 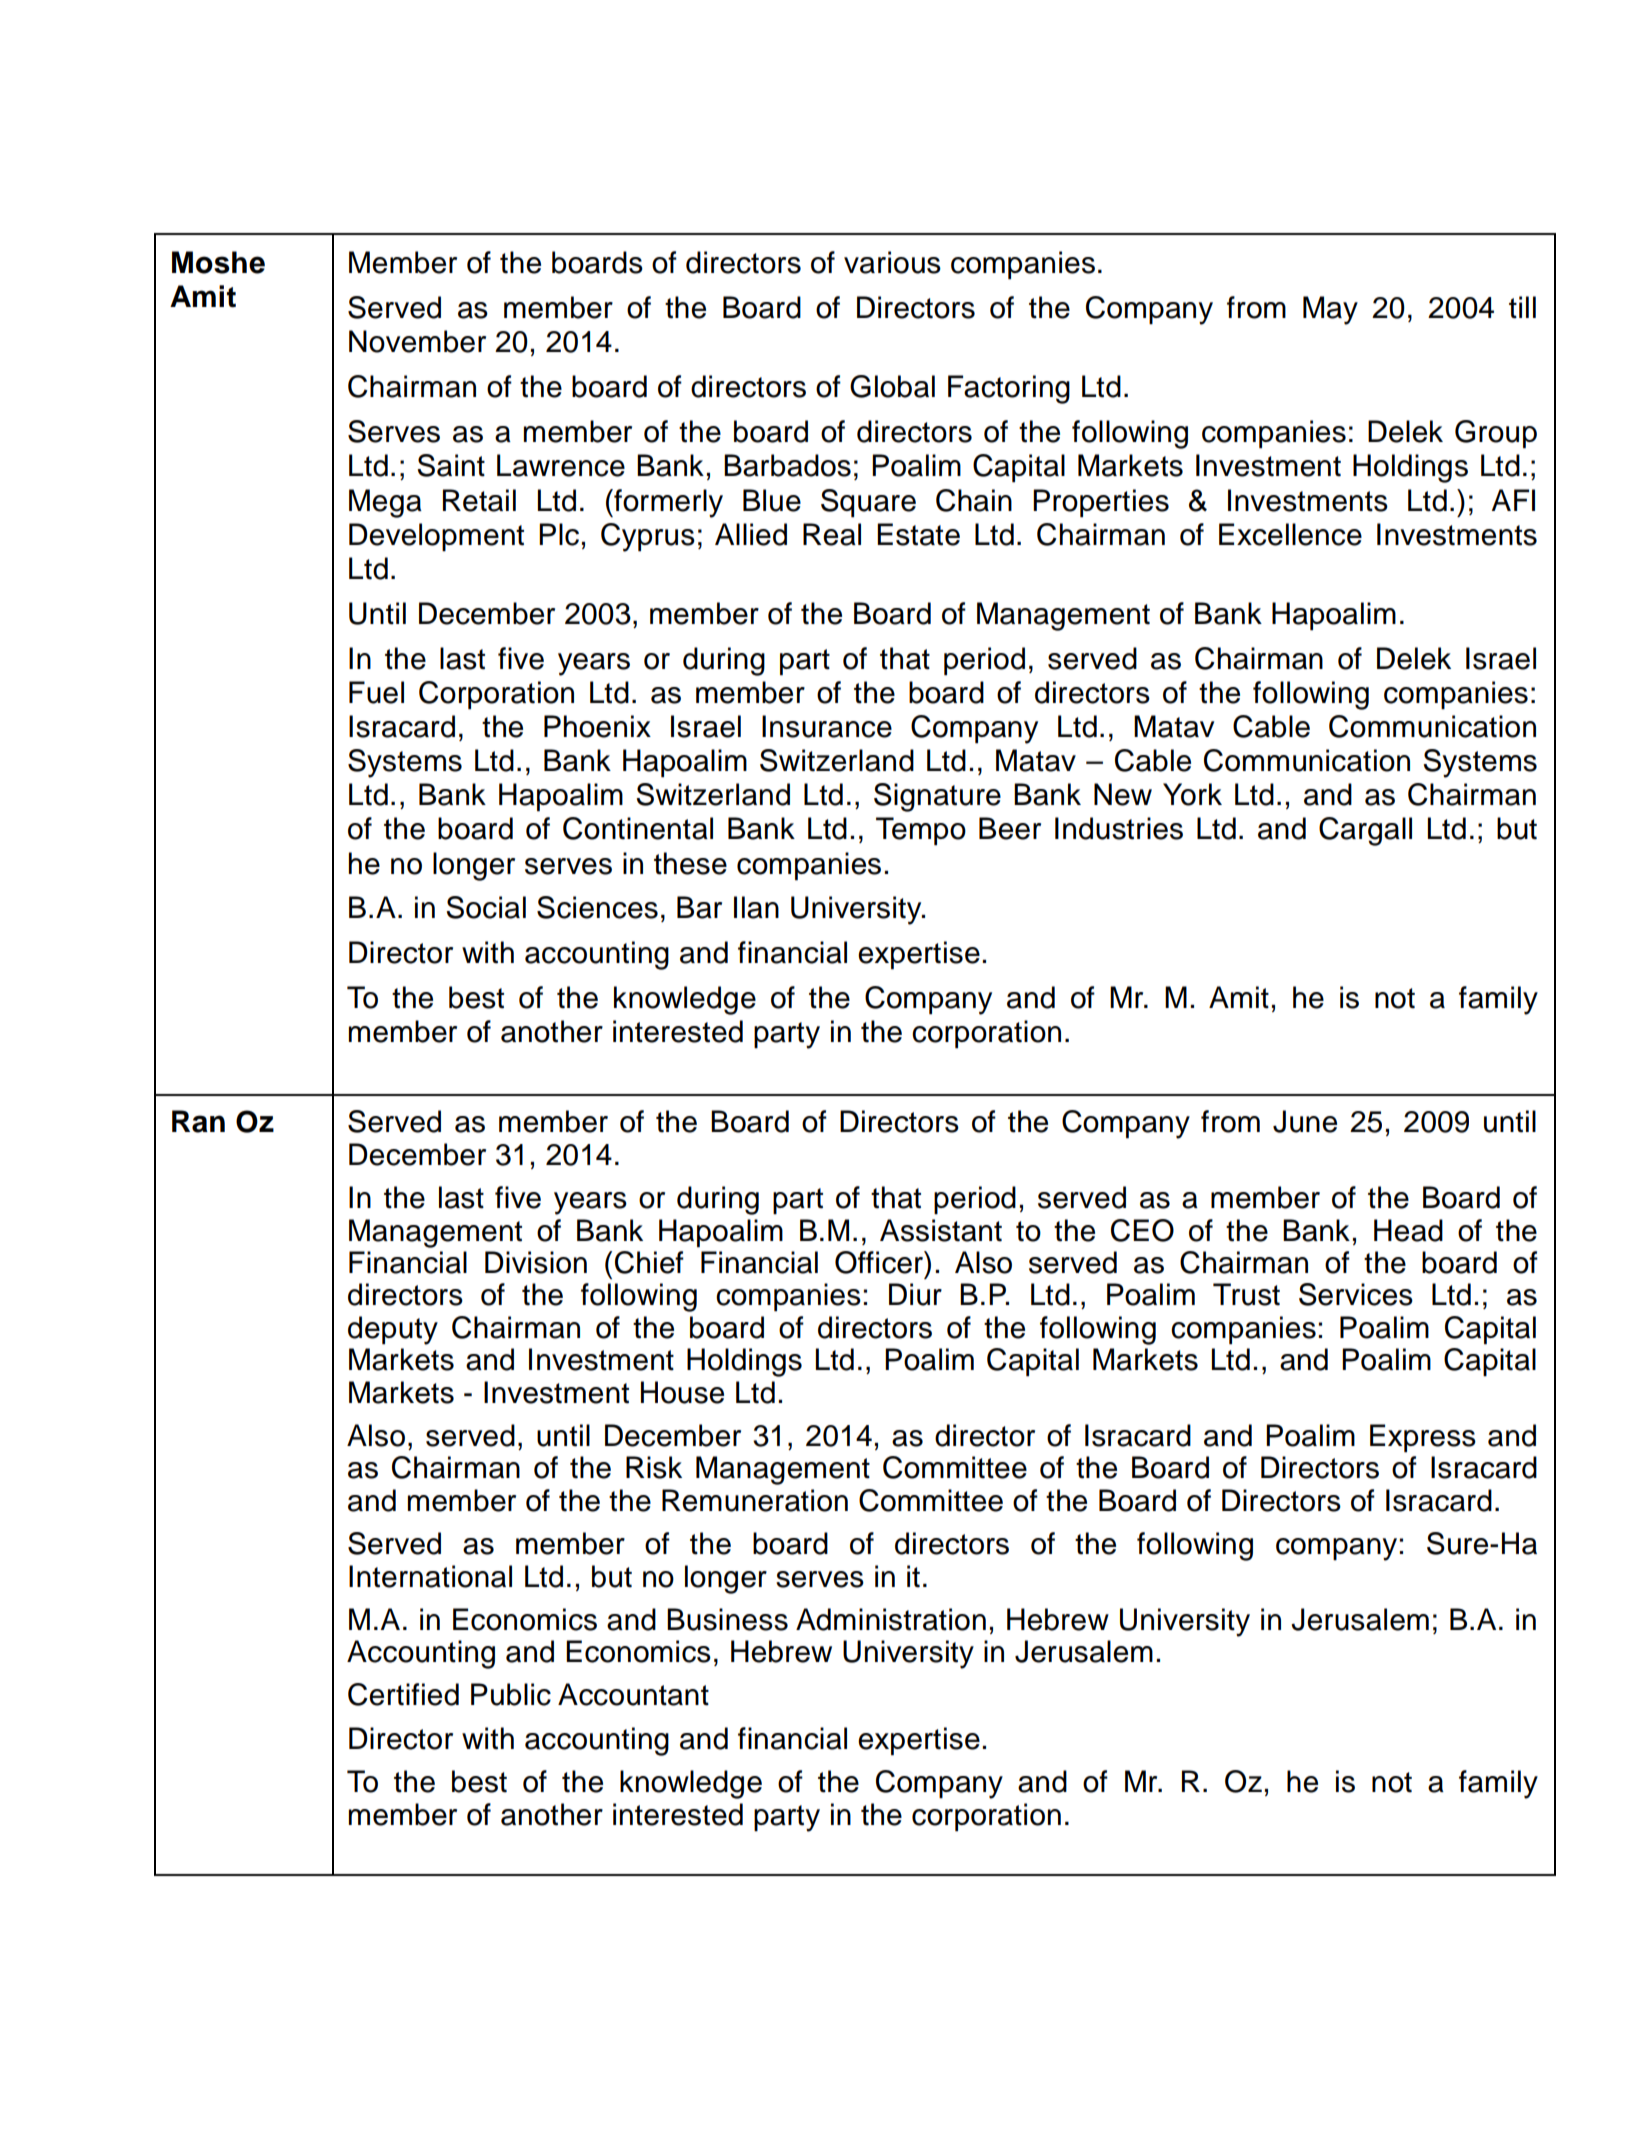 I want to click on Social, so click(x=486, y=907).
